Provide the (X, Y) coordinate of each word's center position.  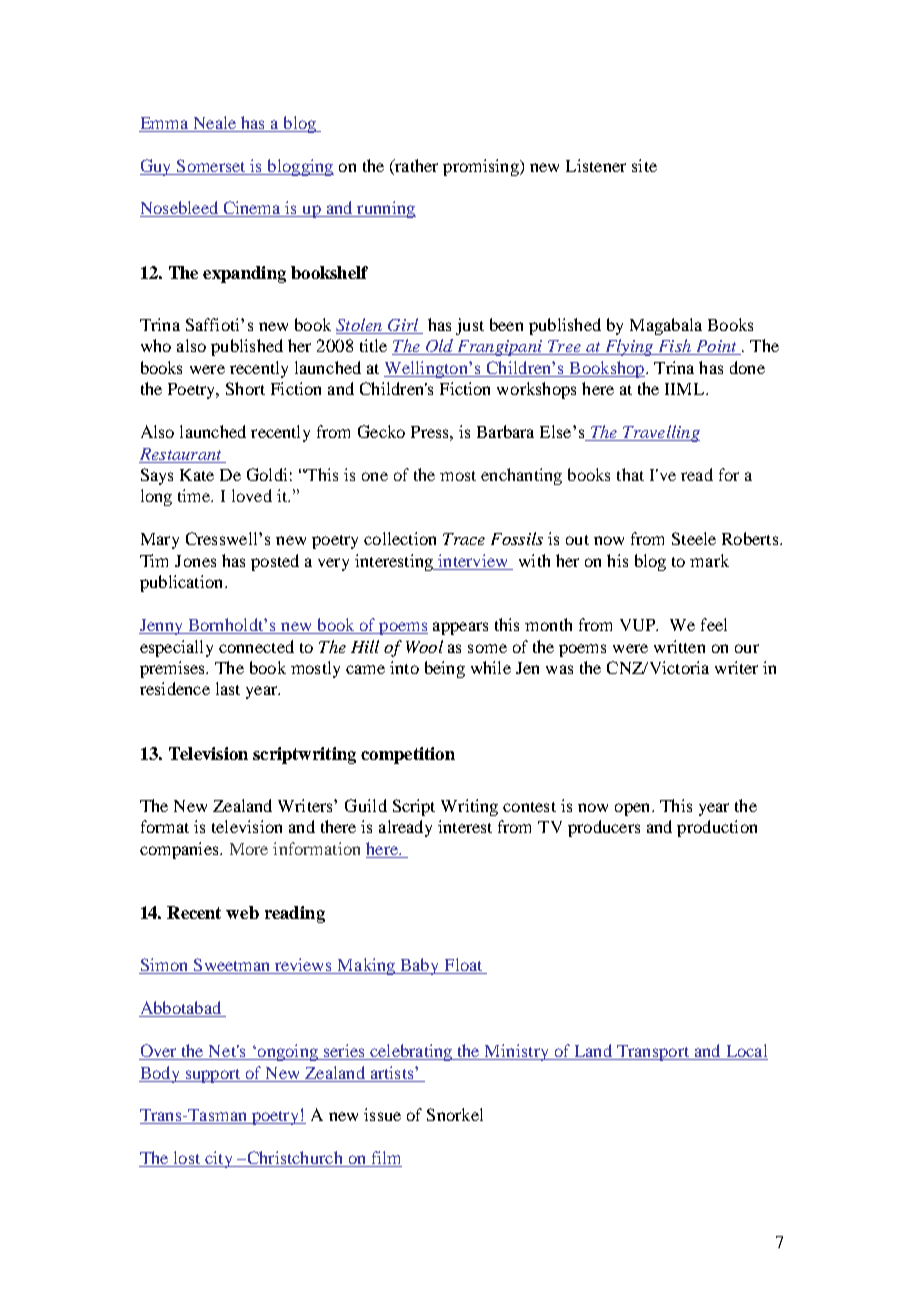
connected (256, 646)
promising (482, 167)
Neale (215, 122)
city (219, 1159)
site (644, 165)
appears (460, 628)
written (679, 646)
